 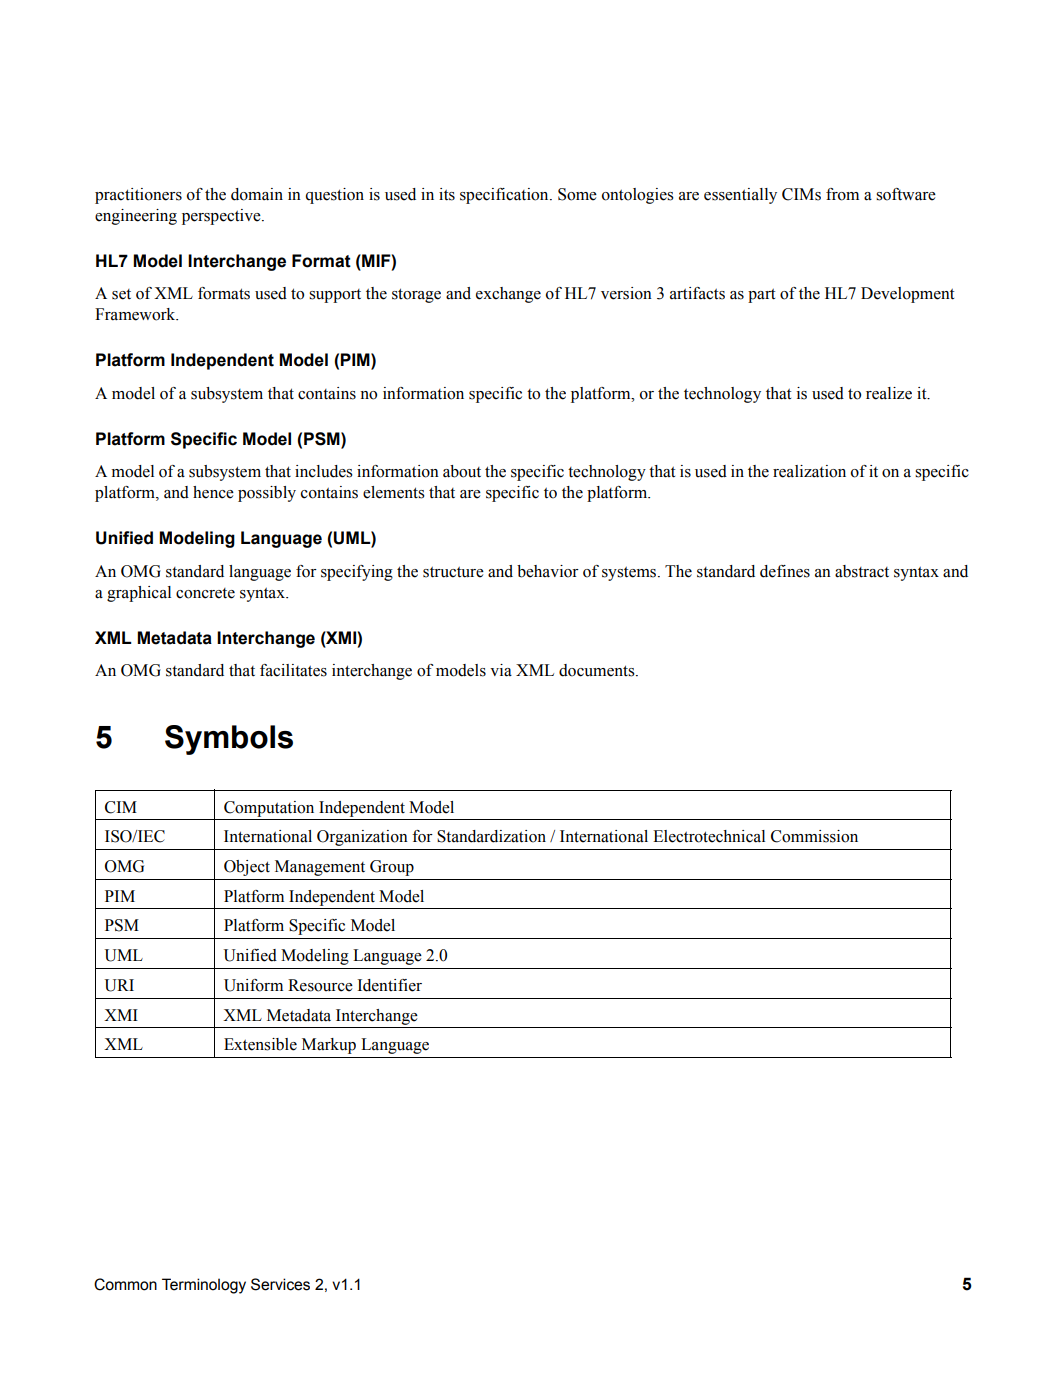 What do you see at coordinates (329, 1046) in the image?
I see `Markup` at bounding box center [329, 1046].
